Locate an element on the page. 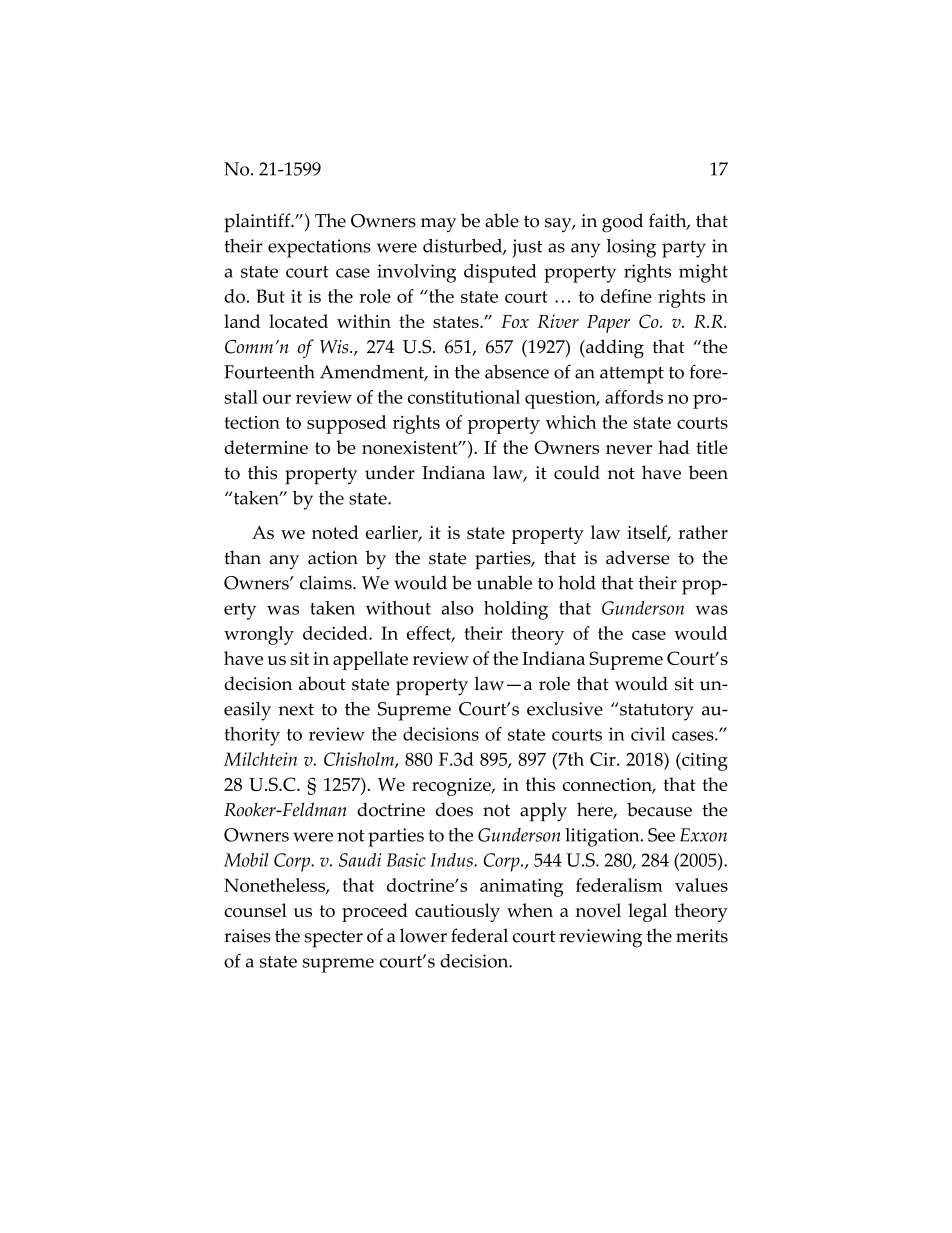  losing is located at coordinates (631, 248).
